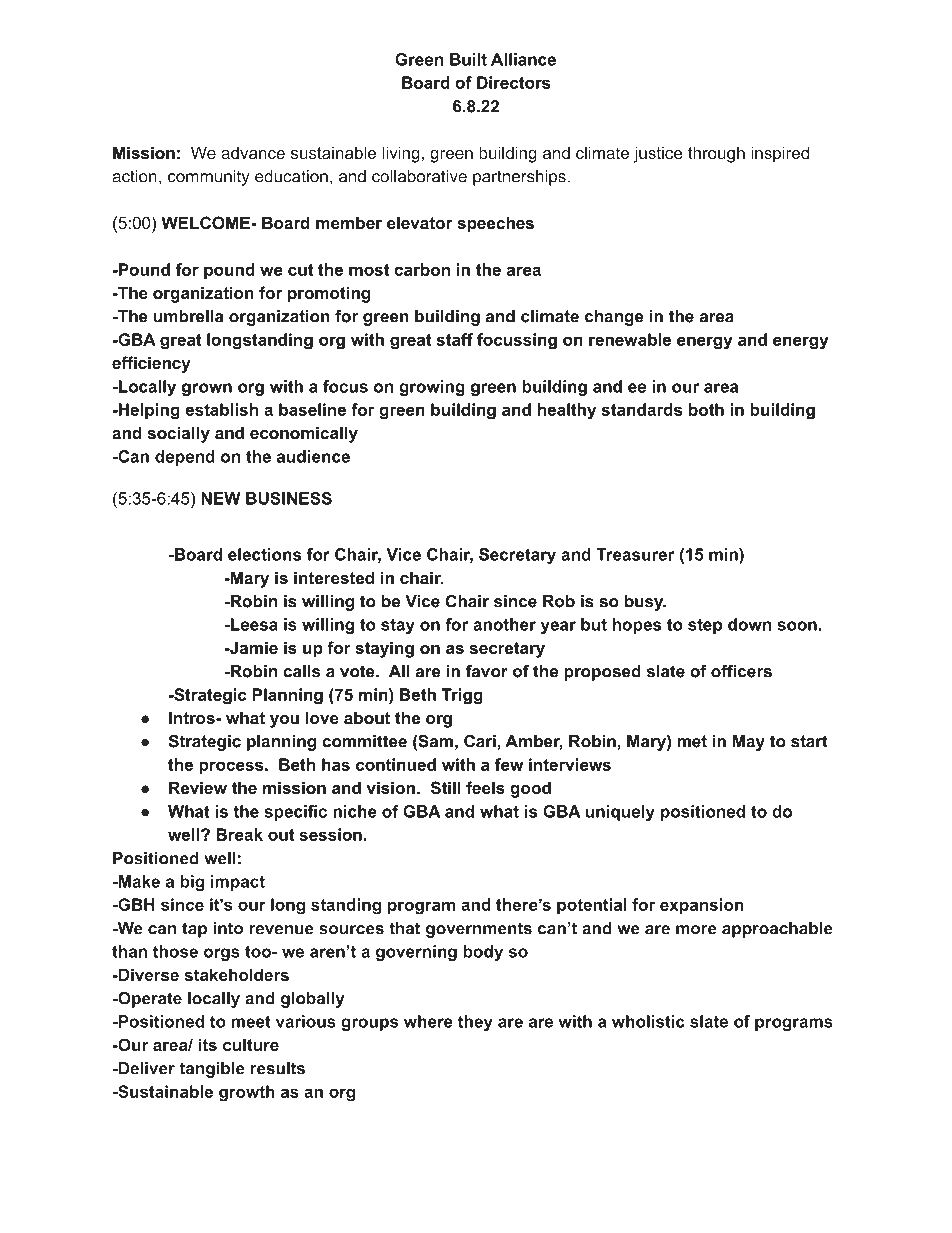 The width and height of the screenshot is (952, 1233). I want to click on May, so click(749, 743).
